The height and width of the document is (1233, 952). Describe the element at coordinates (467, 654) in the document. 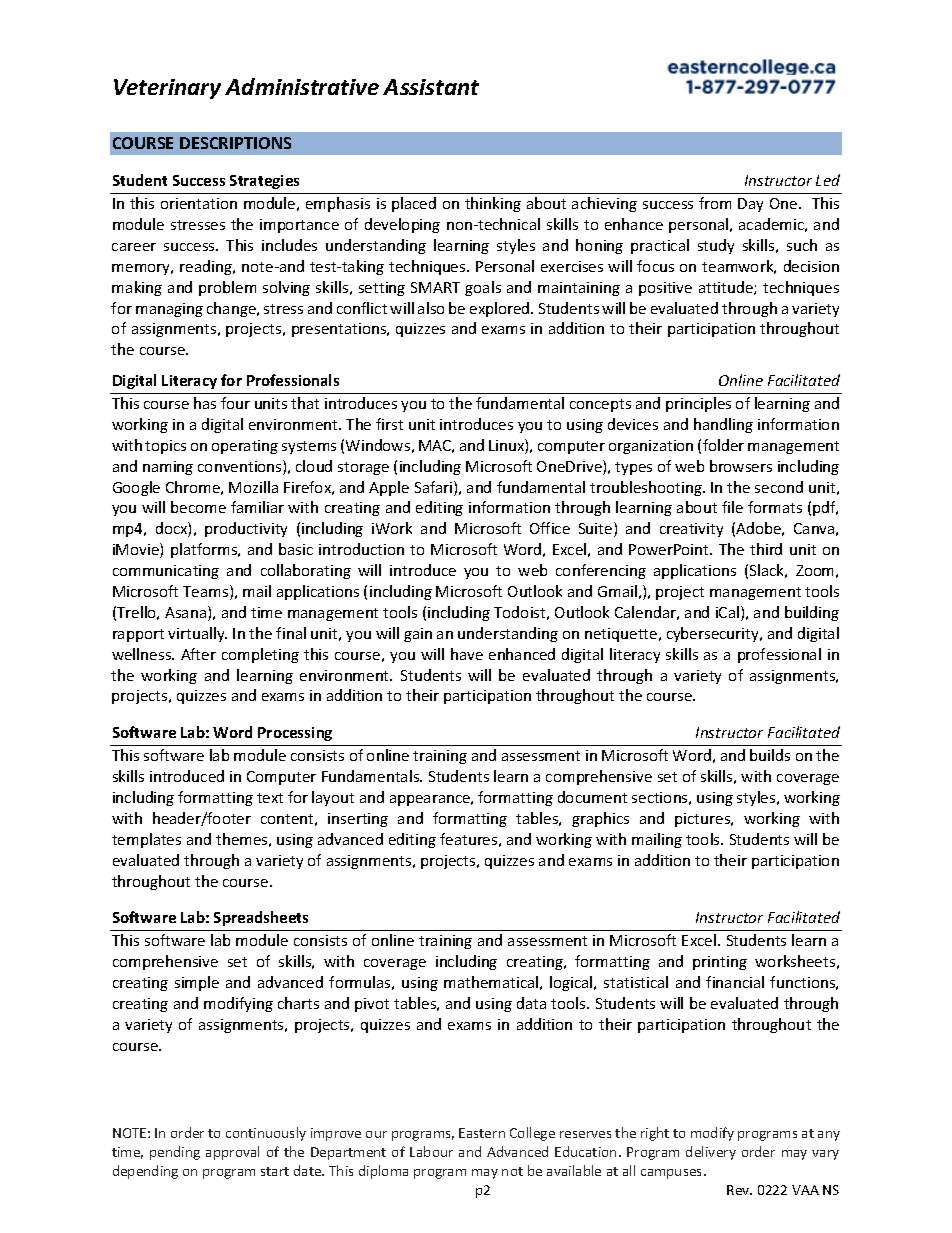

I see `have` at that location.
